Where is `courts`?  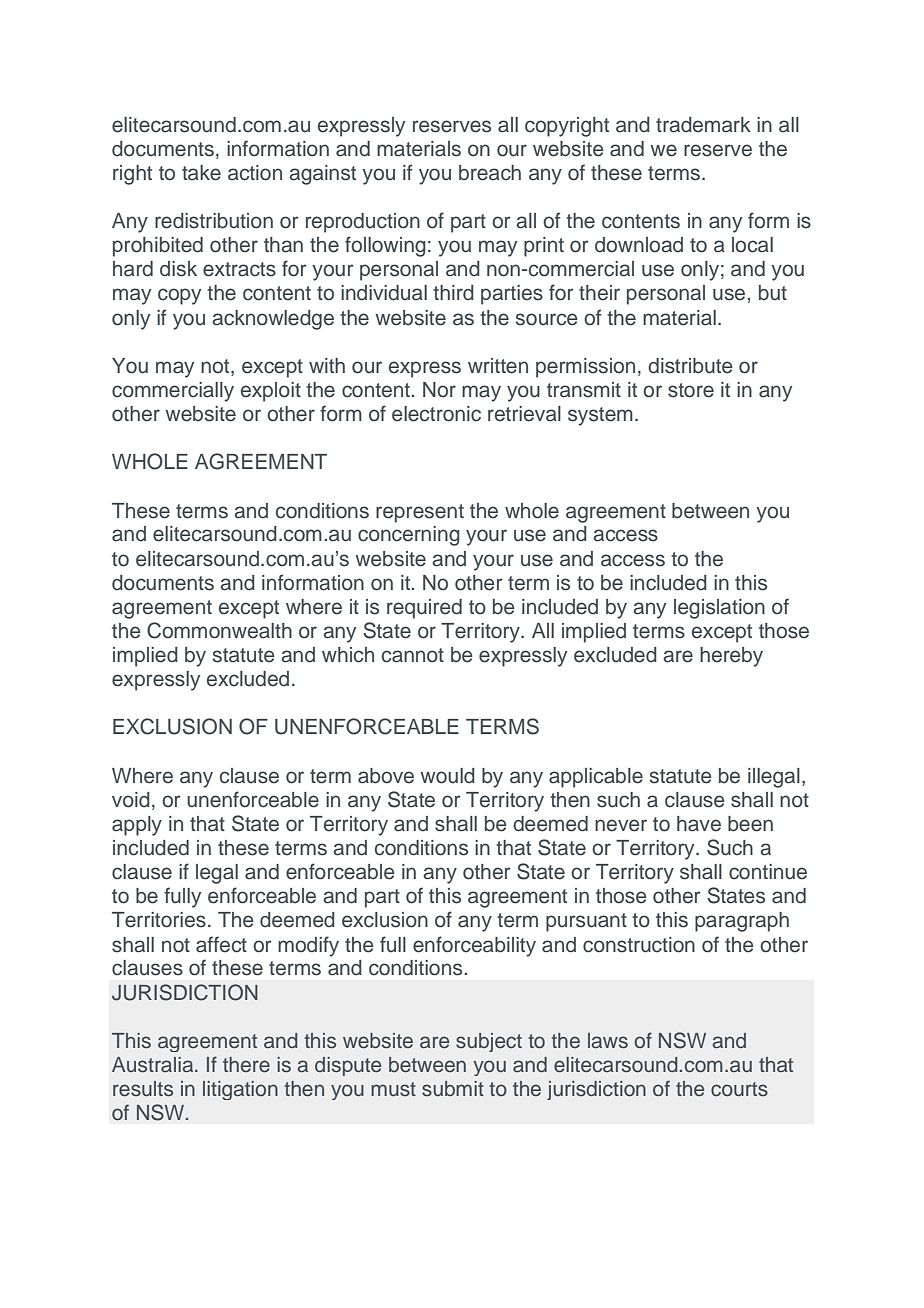 courts is located at coordinates (739, 1089).
